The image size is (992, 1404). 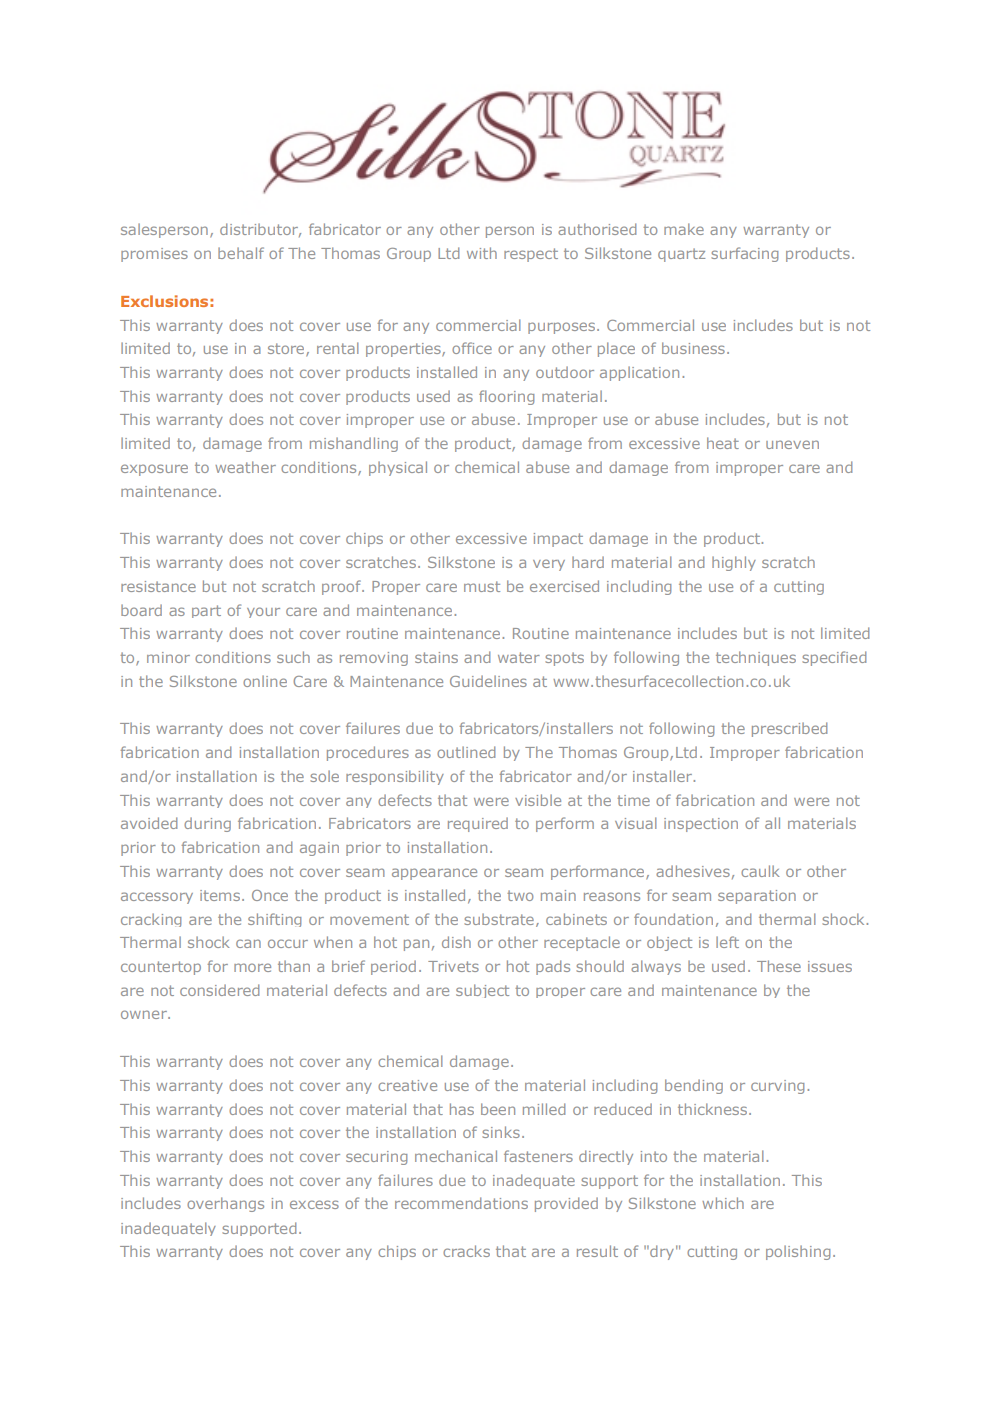 What do you see at coordinates (482, 253) in the page?
I see `with` at bounding box center [482, 253].
